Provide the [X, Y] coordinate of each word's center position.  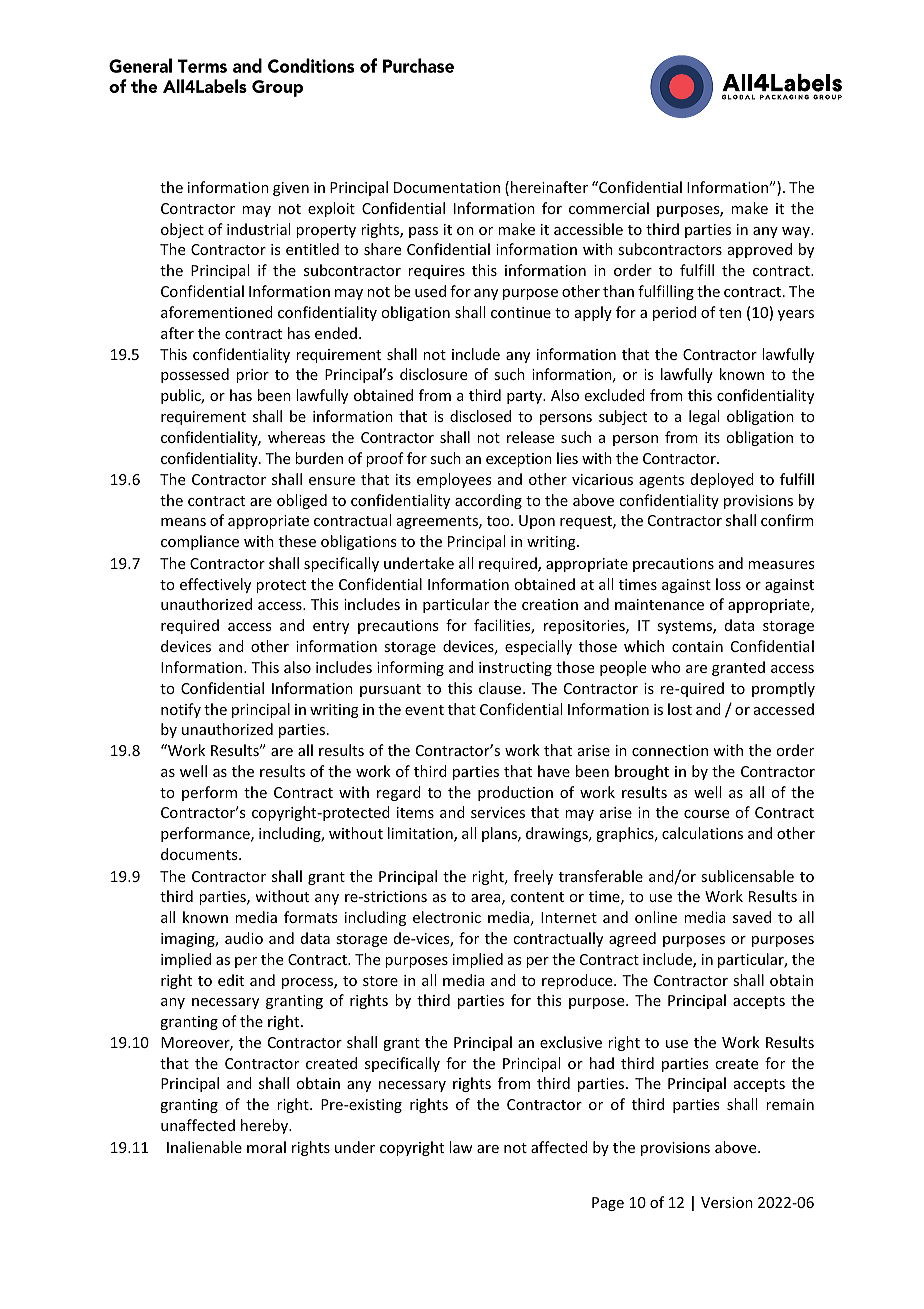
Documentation [447, 187]
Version [727, 1202]
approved [760, 250]
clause [501, 688]
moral [266, 1147]
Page [608, 1204]
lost [680, 709]
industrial [258, 229]
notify [181, 710]
